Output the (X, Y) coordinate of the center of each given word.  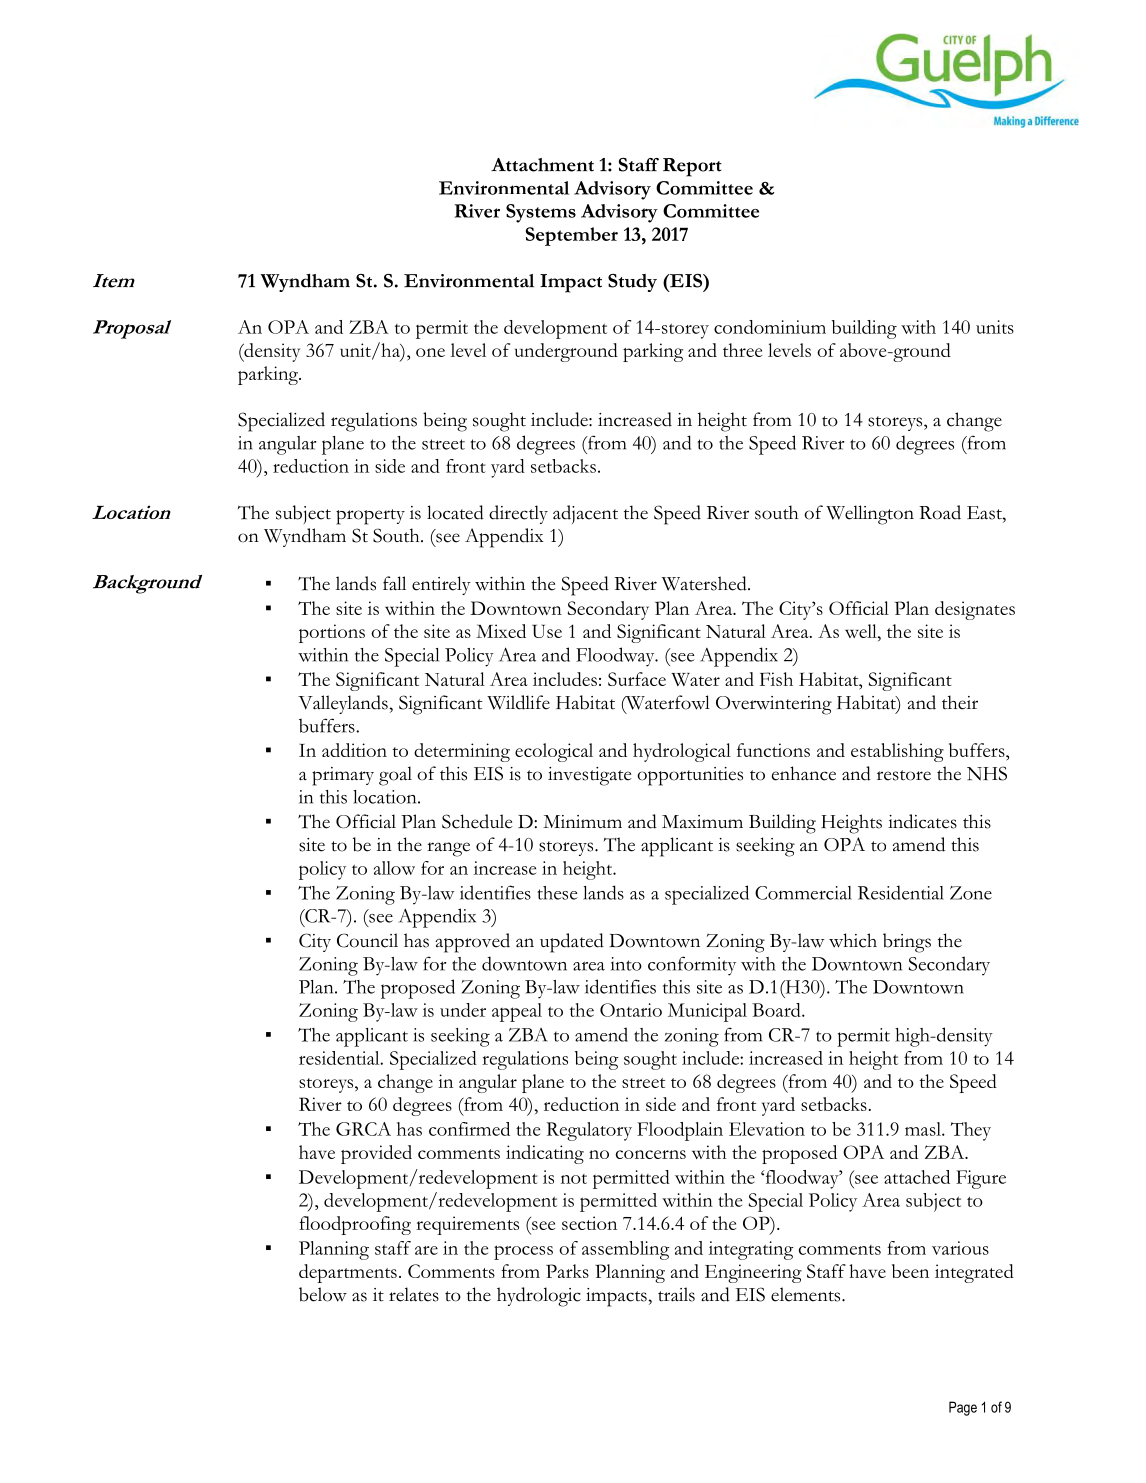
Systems (541, 213)
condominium (770, 327)
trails (676, 1294)
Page (963, 1408)
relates (414, 1294)
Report (692, 167)
